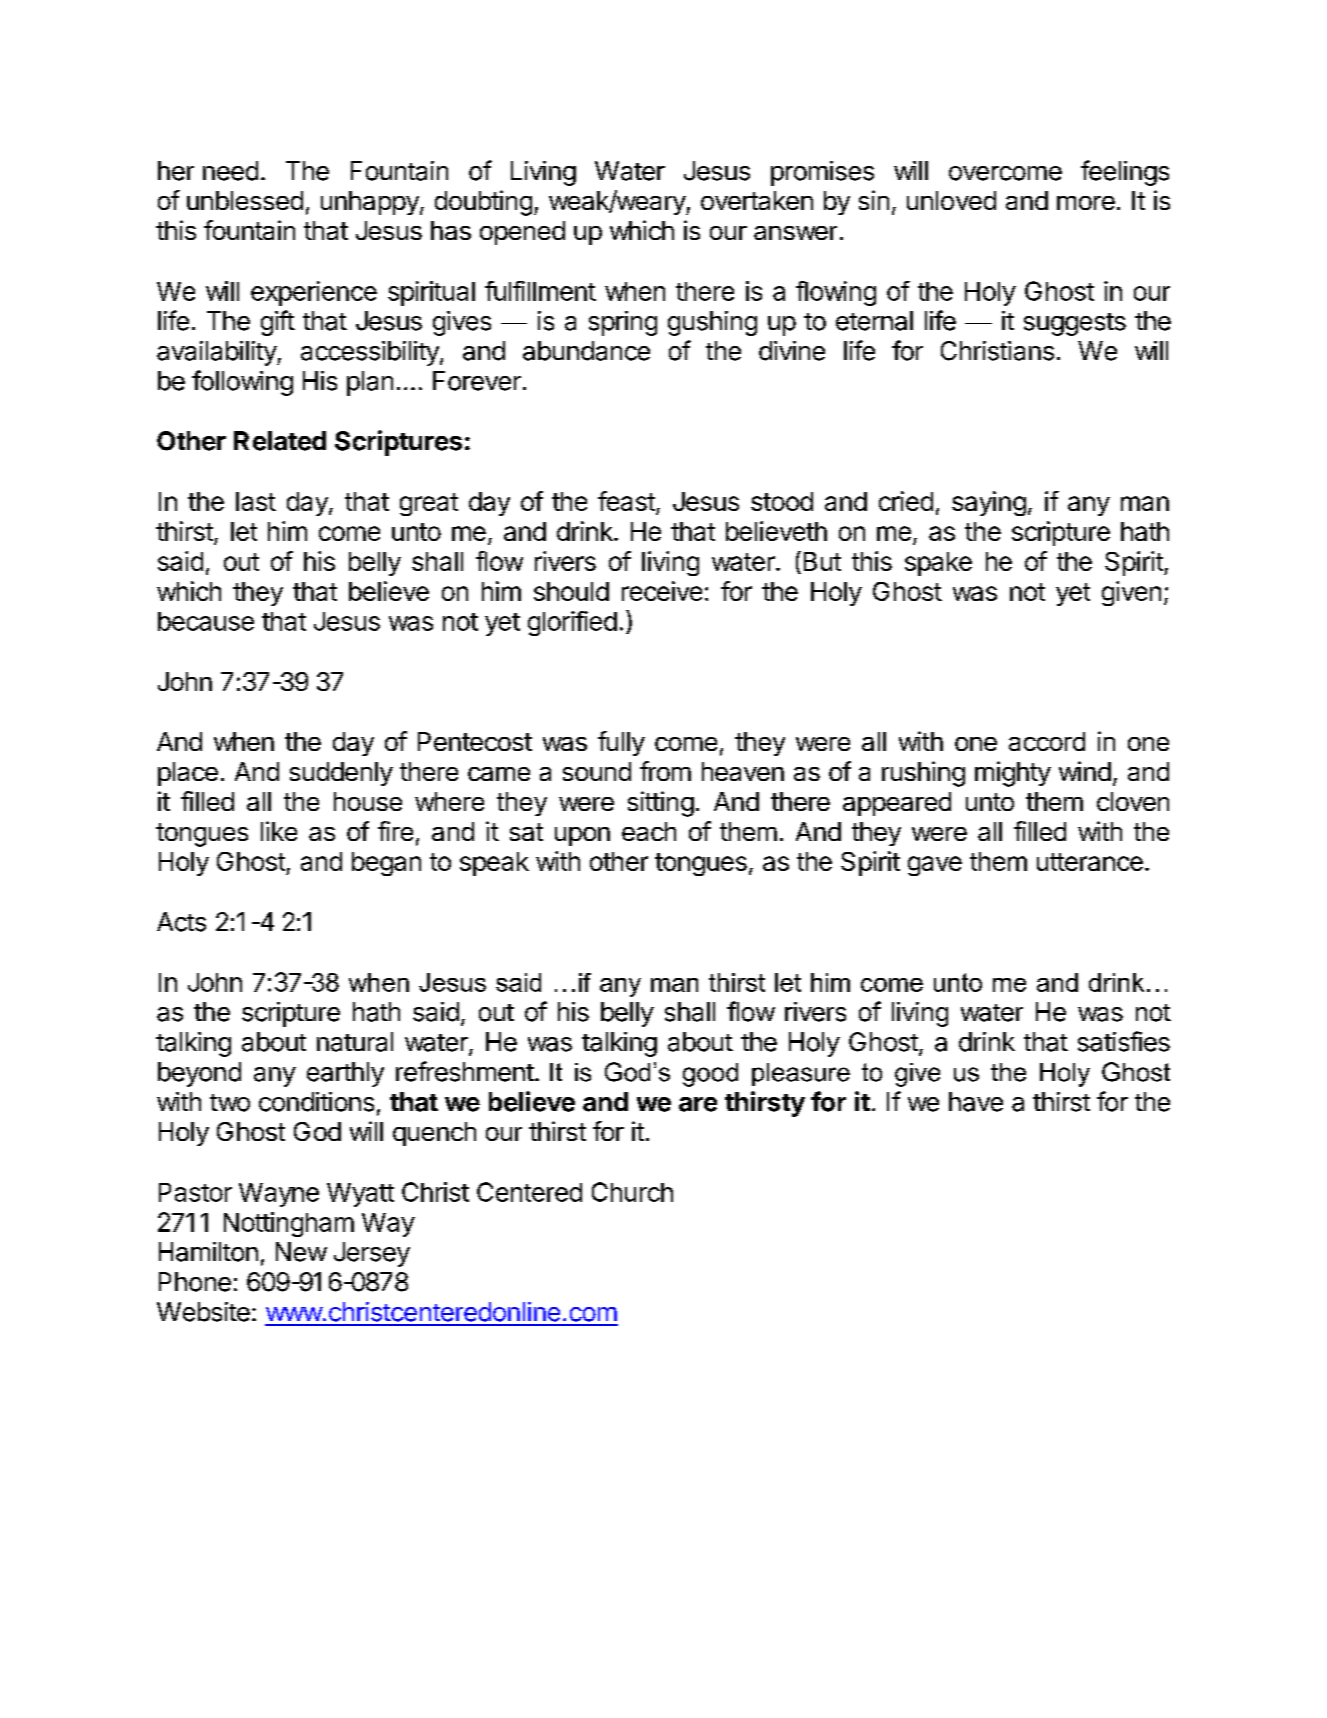 This screenshot has width=1327, height=1718. I want to click on overtaken, so click(757, 200).
